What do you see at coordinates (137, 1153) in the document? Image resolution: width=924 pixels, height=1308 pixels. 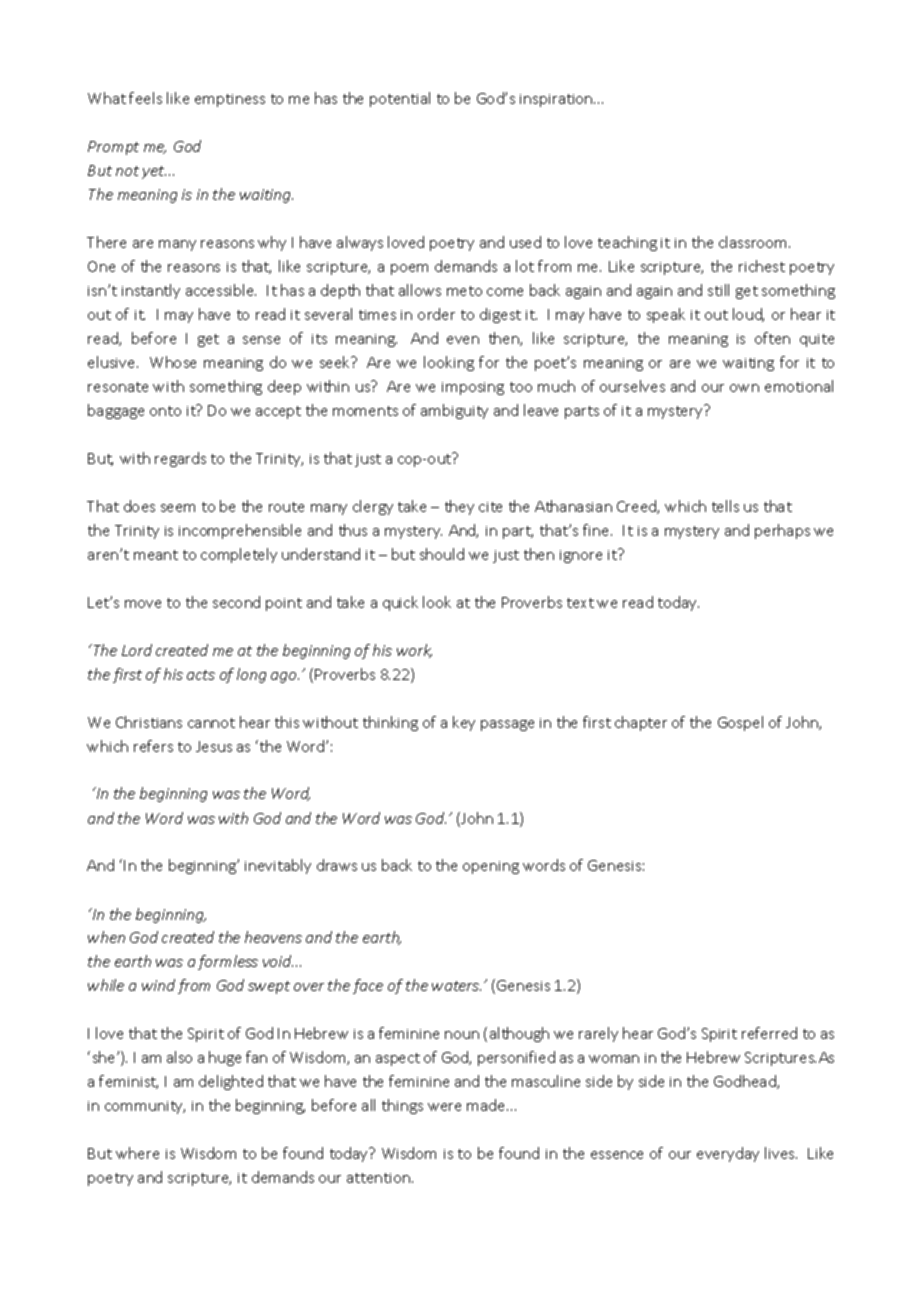 I see `where` at bounding box center [137, 1153].
